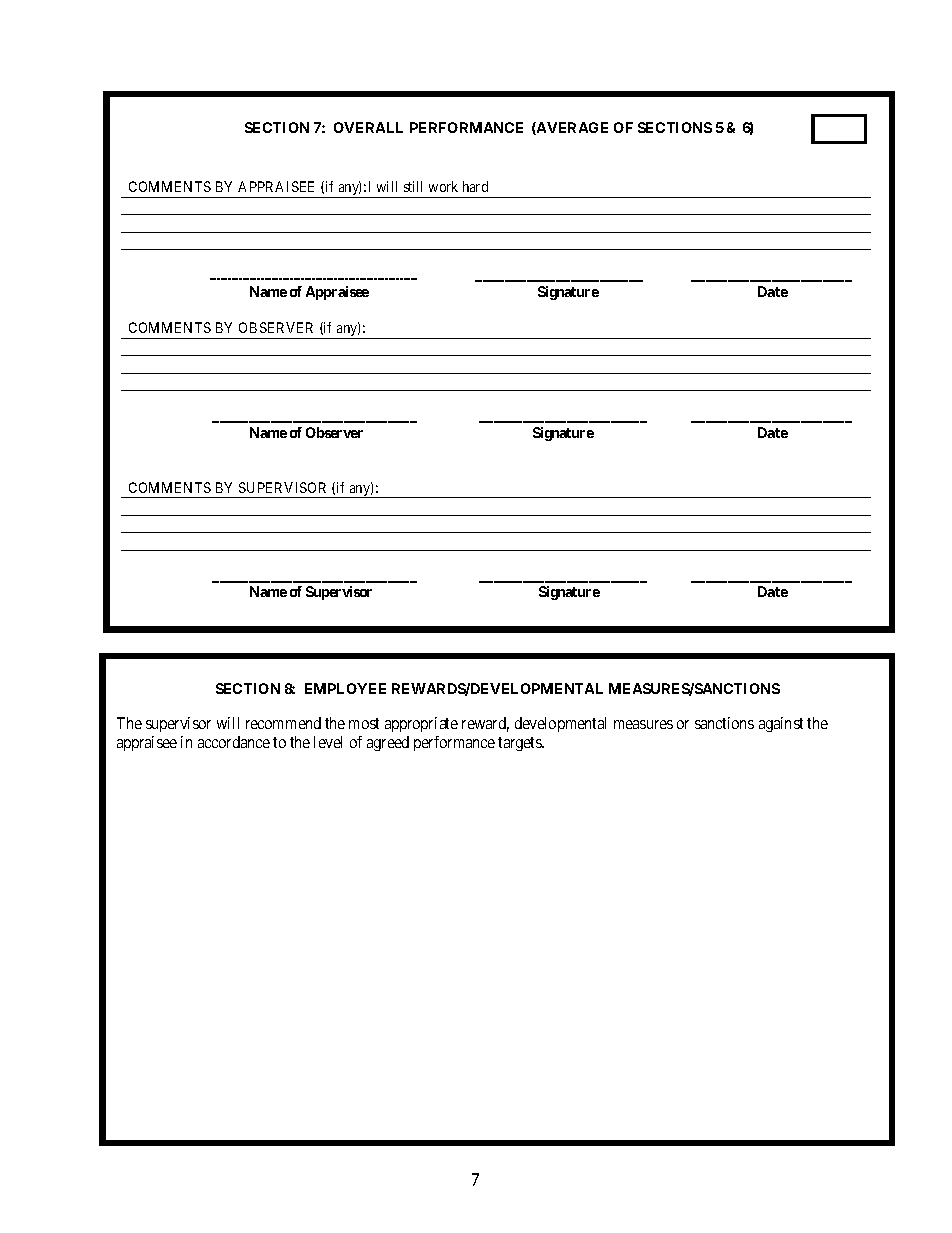 This page has width=952, height=1233. I want to click on hard, so click(475, 186).
